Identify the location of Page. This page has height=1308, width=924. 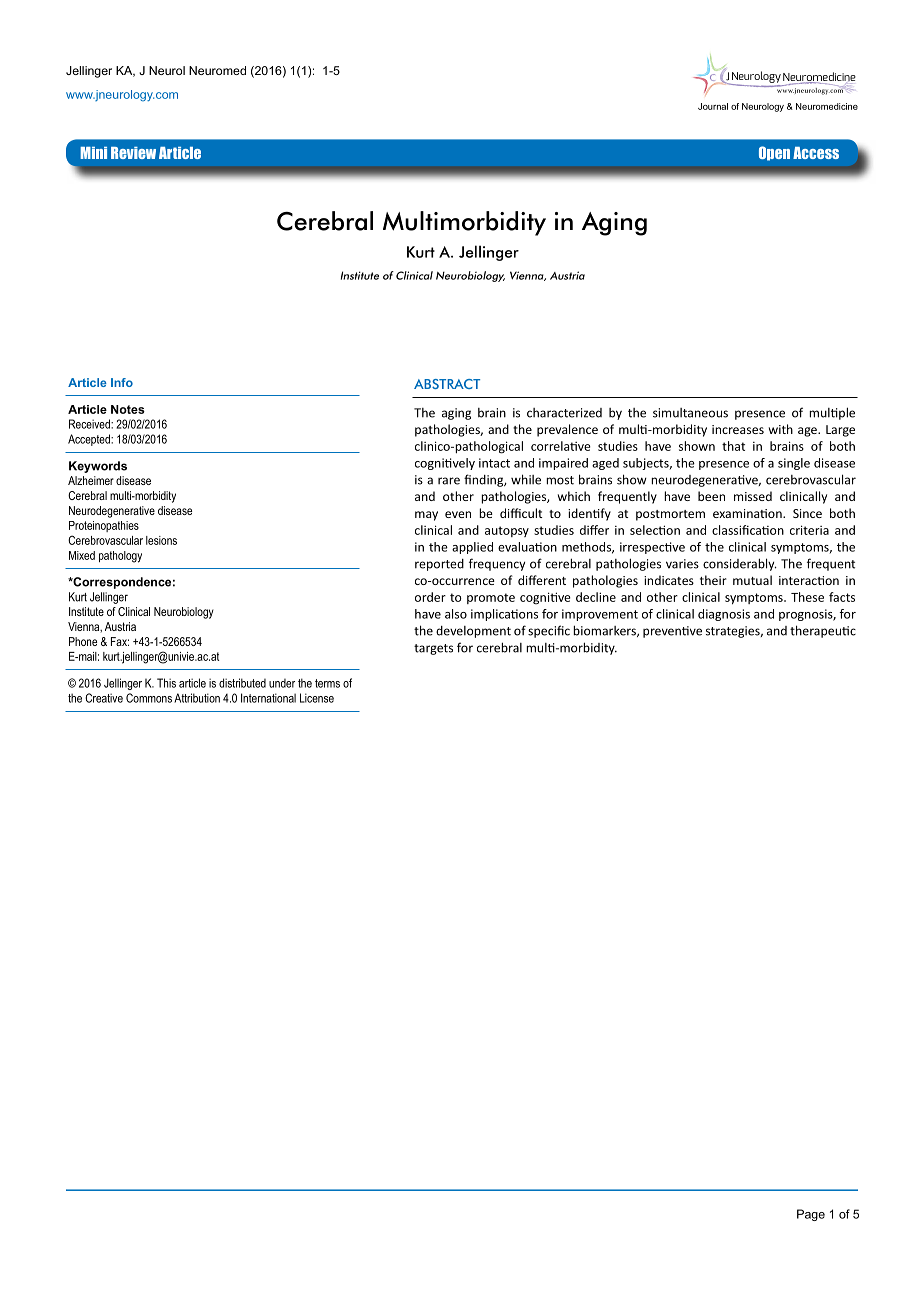
(811, 1215).
